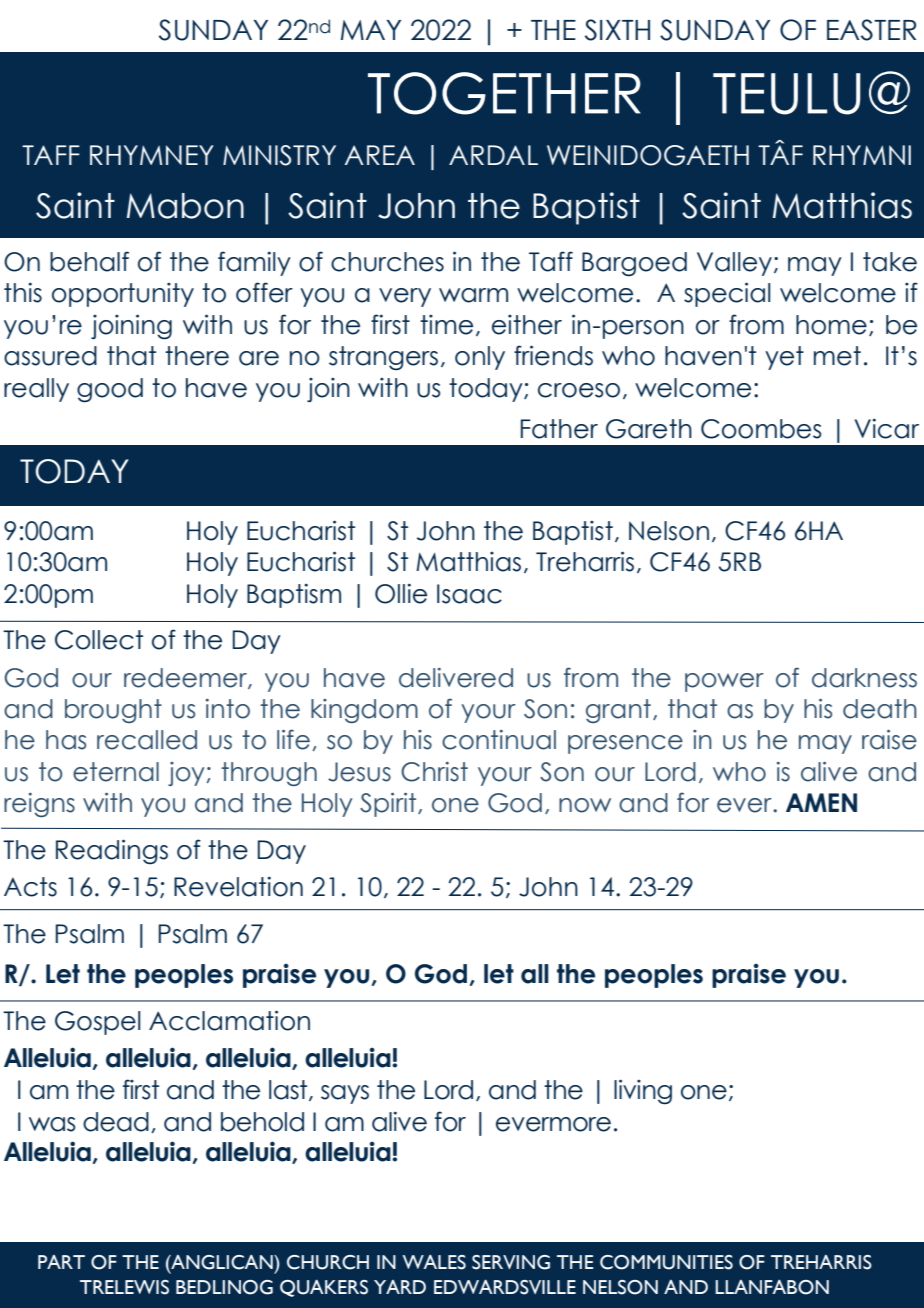 This image has width=924, height=1308. I want to click on EASTER, so click(871, 30).
